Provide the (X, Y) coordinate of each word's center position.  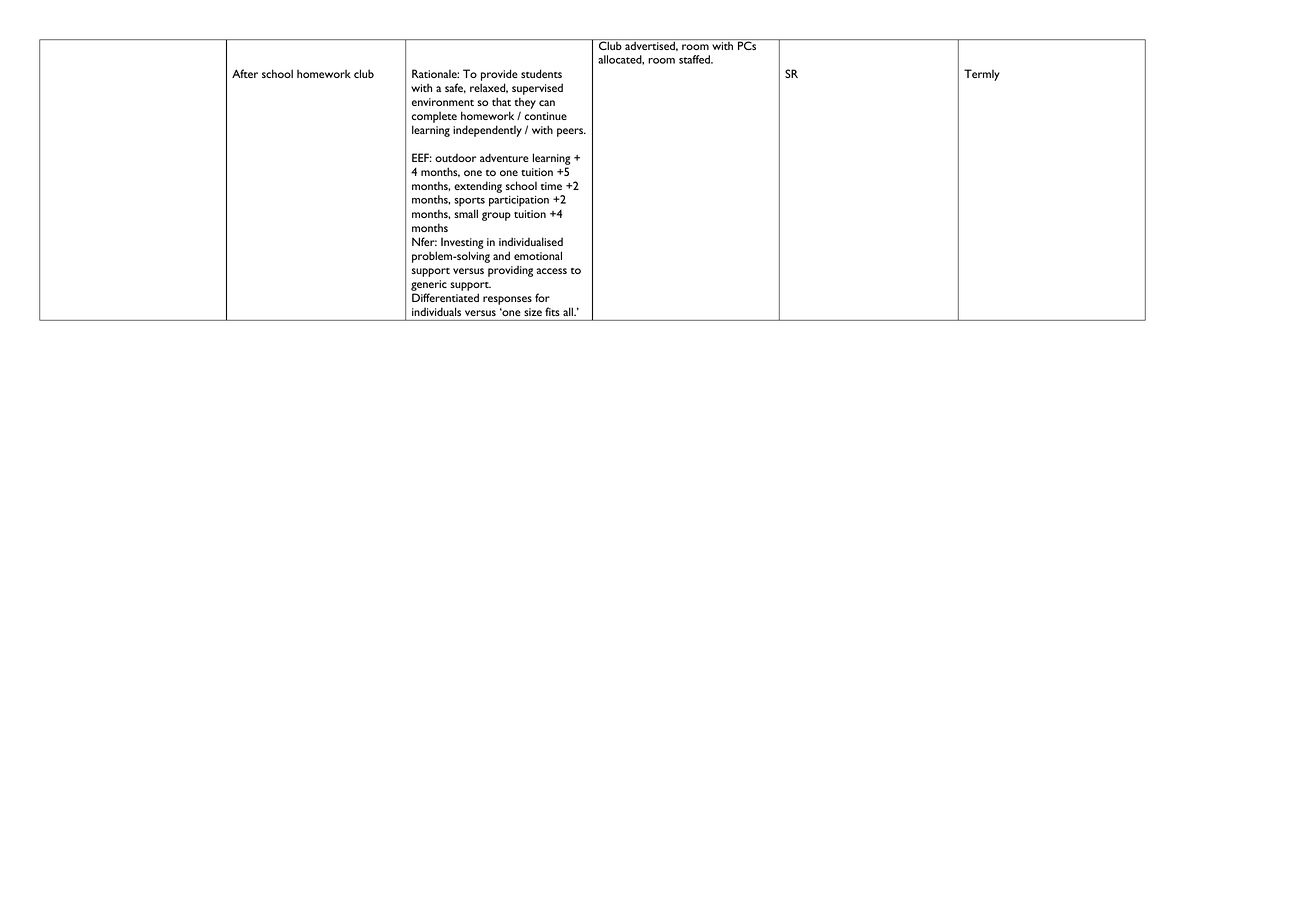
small (466, 213)
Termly (982, 75)
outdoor (455, 157)
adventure (504, 157)
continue (545, 116)
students (541, 73)
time (551, 186)
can (547, 103)
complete (434, 117)
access (552, 271)
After (245, 73)
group (496, 216)
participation (519, 201)
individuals (436, 312)
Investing (462, 243)
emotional (538, 255)
